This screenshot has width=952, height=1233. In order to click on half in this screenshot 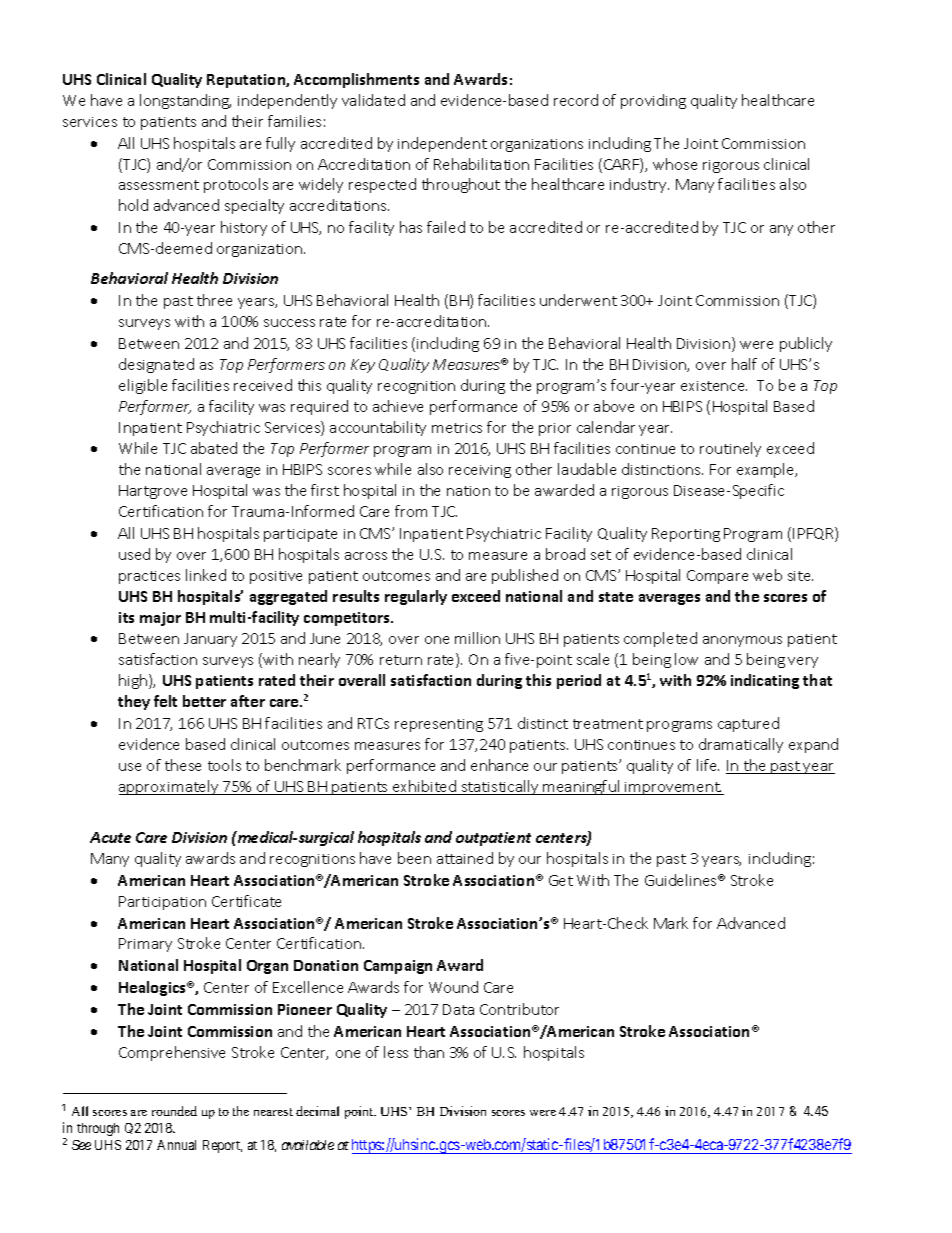, I will do `click(744, 364)`.
